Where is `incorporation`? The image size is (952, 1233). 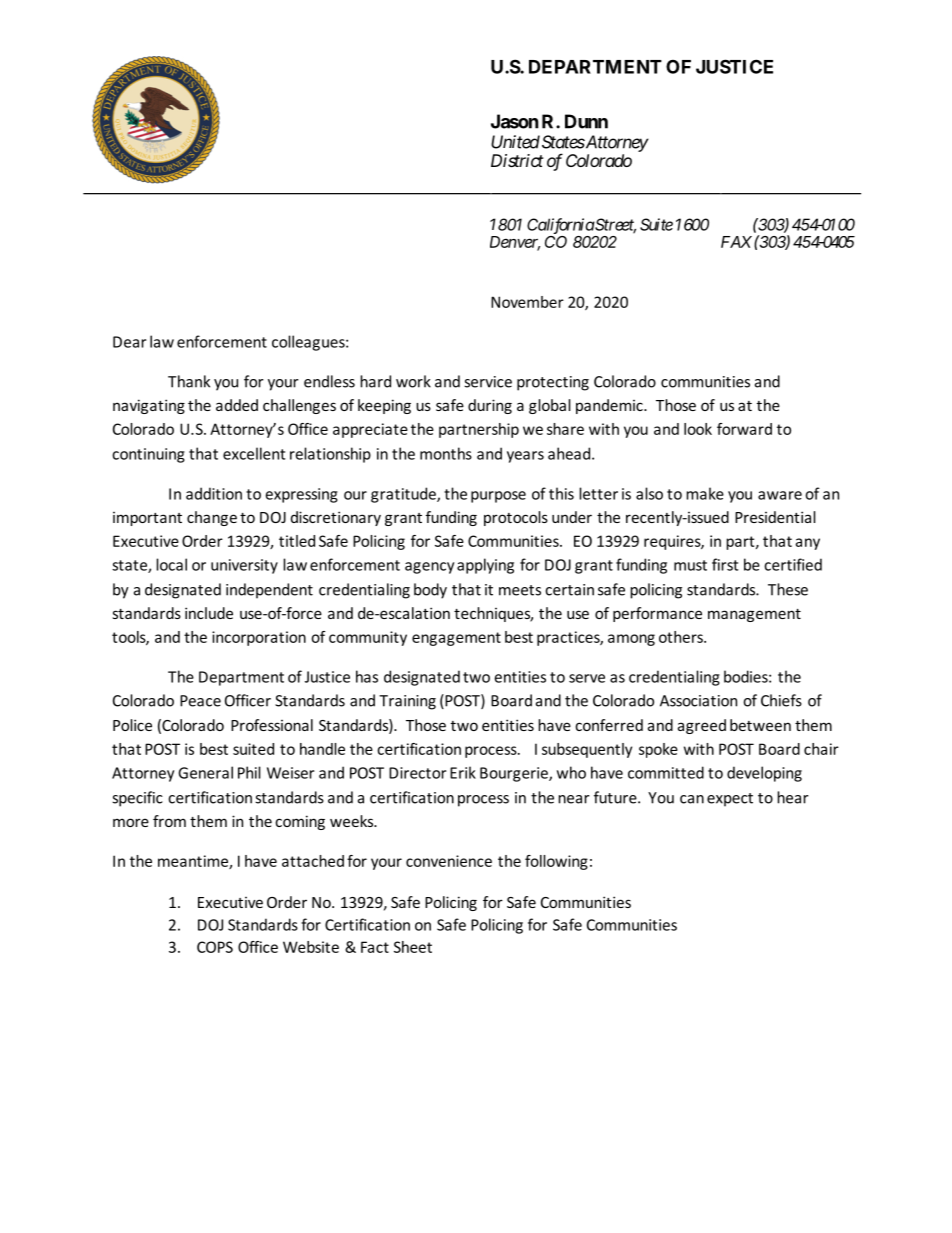 incorporation is located at coordinates (259, 638).
